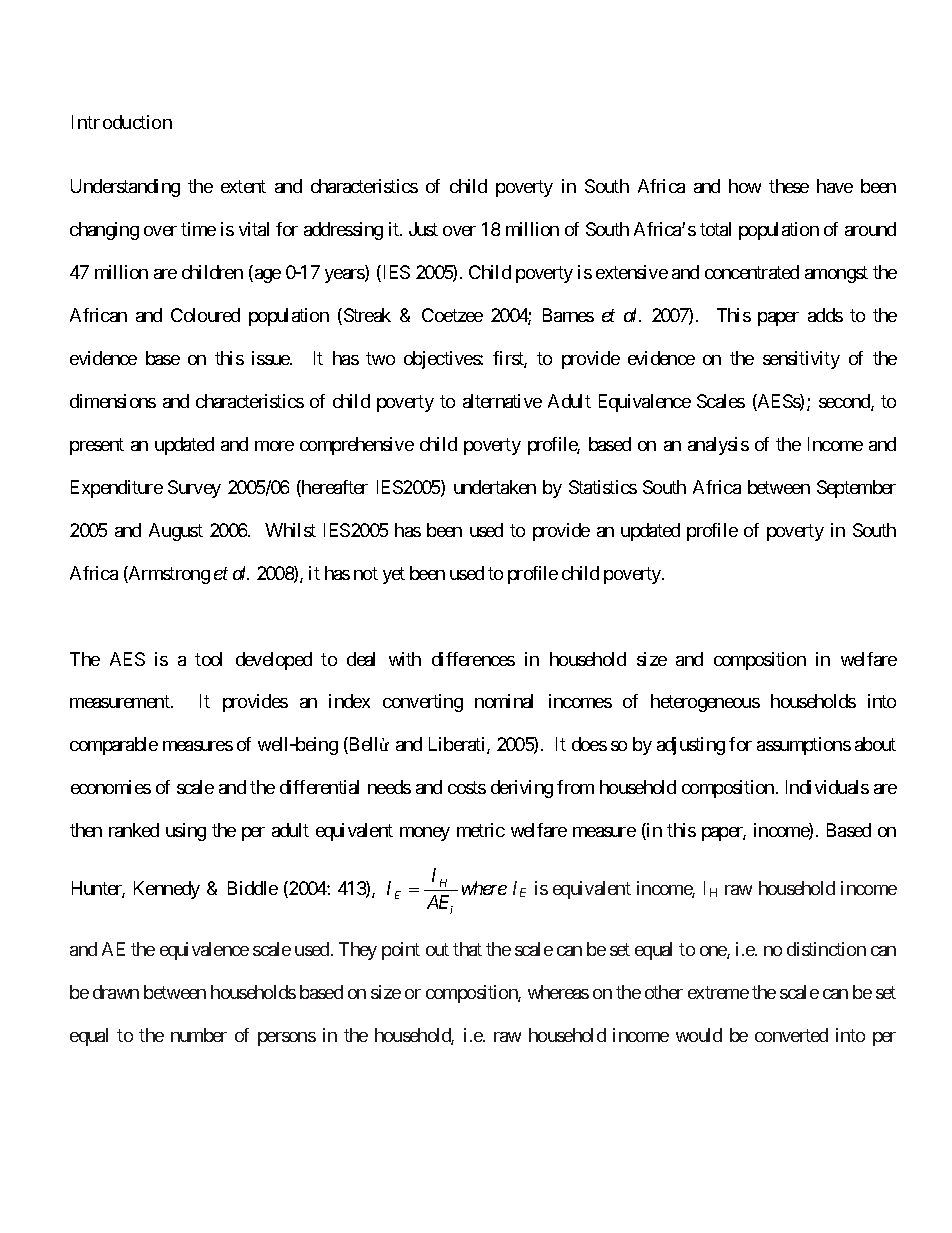 This document has height=1233, width=952. I want to click on number, so click(199, 1035).
